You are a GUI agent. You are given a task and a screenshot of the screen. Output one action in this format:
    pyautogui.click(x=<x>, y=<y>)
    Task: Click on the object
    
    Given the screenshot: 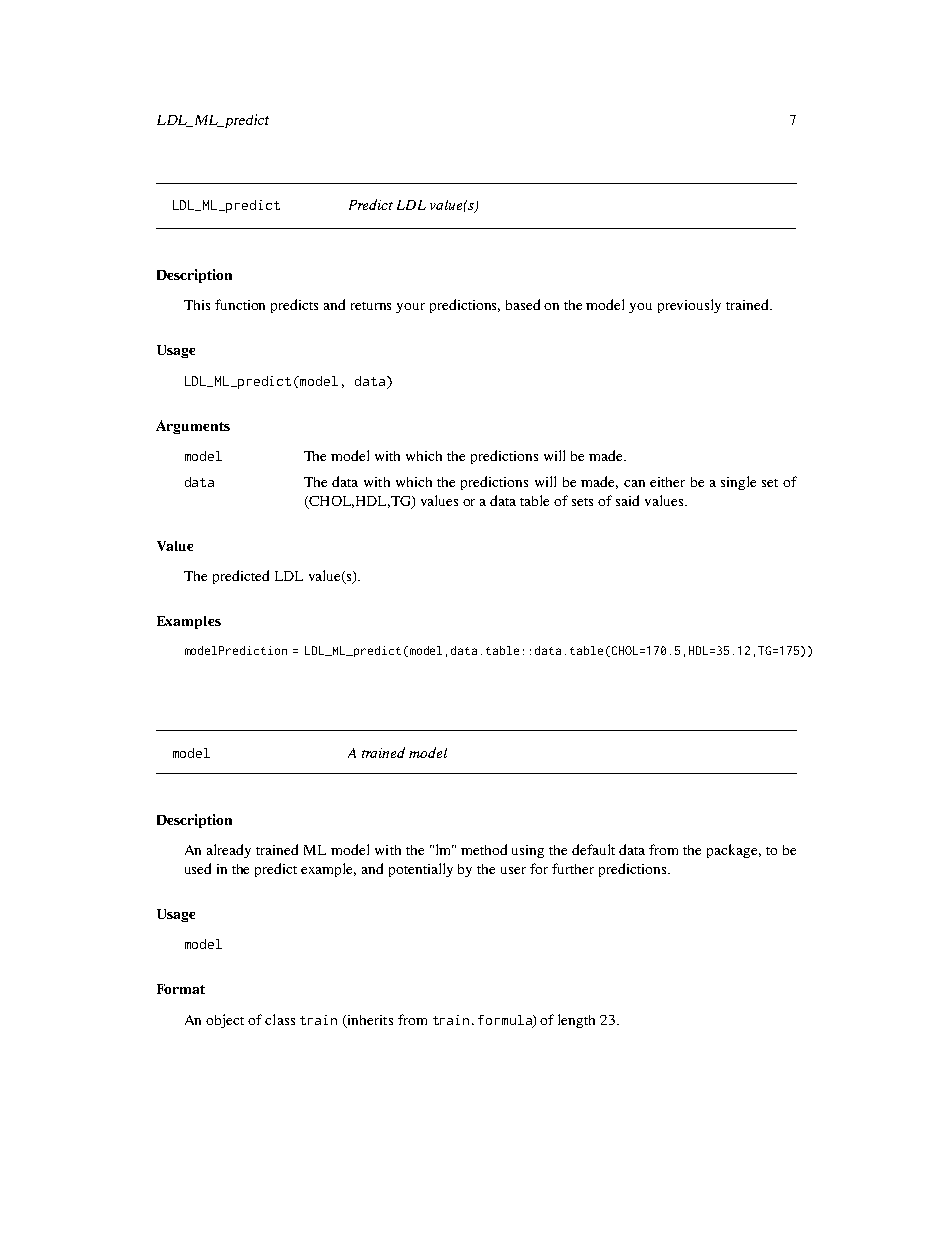 What is the action you would take?
    pyautogui.click(x=225, y=1021)
